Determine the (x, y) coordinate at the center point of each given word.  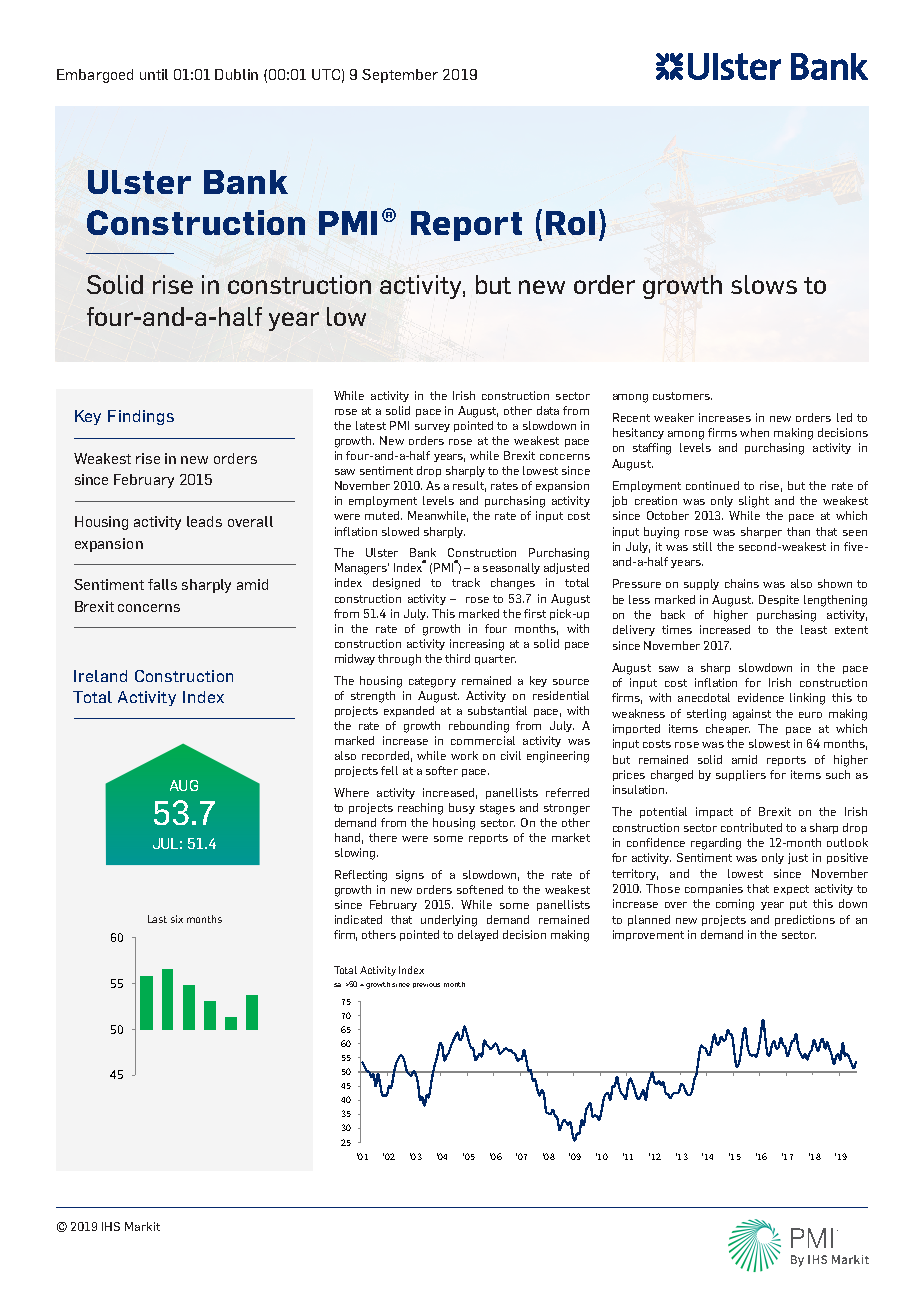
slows (764, 284)
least (814, 629)
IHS (111, 1226)
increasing (477, 645)
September (400, 76)
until (154, 74)
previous (426, 985)
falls (162, 584)
